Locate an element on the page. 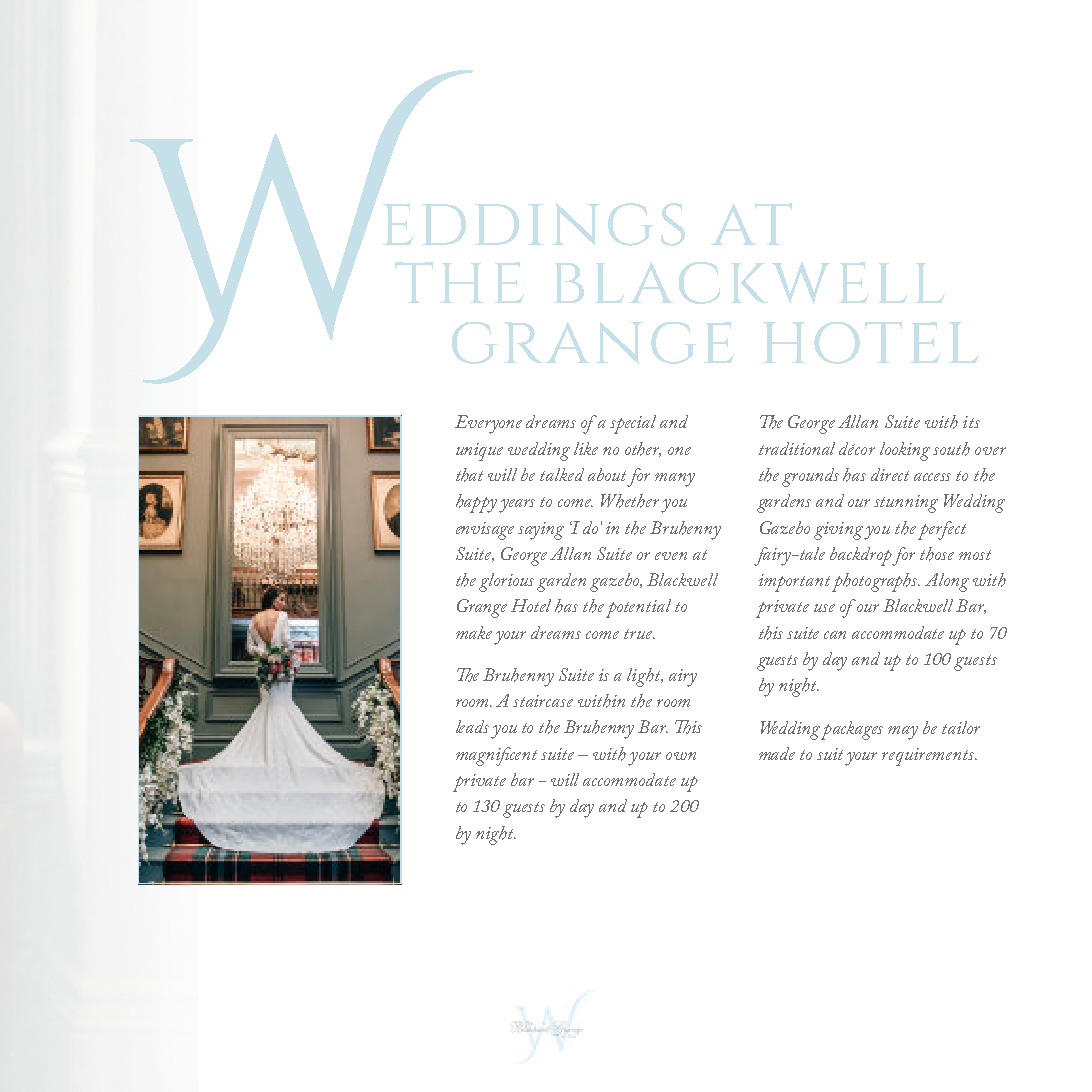 The width and height of the image is (1092, 1092). Along is located at coordinates (947, 582).
